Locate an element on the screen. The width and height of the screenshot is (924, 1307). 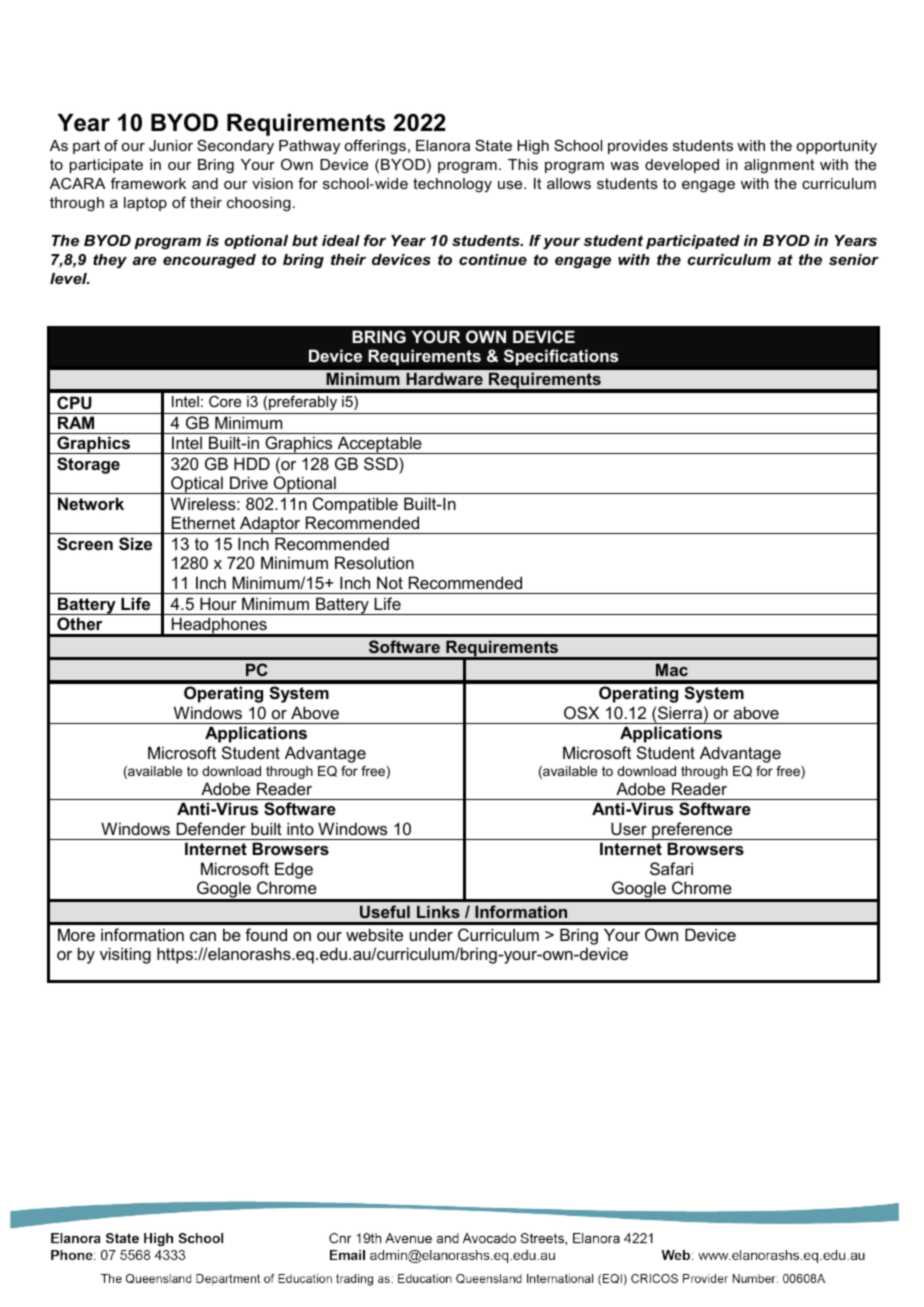
Mac is located at coordinates (672, 669).
